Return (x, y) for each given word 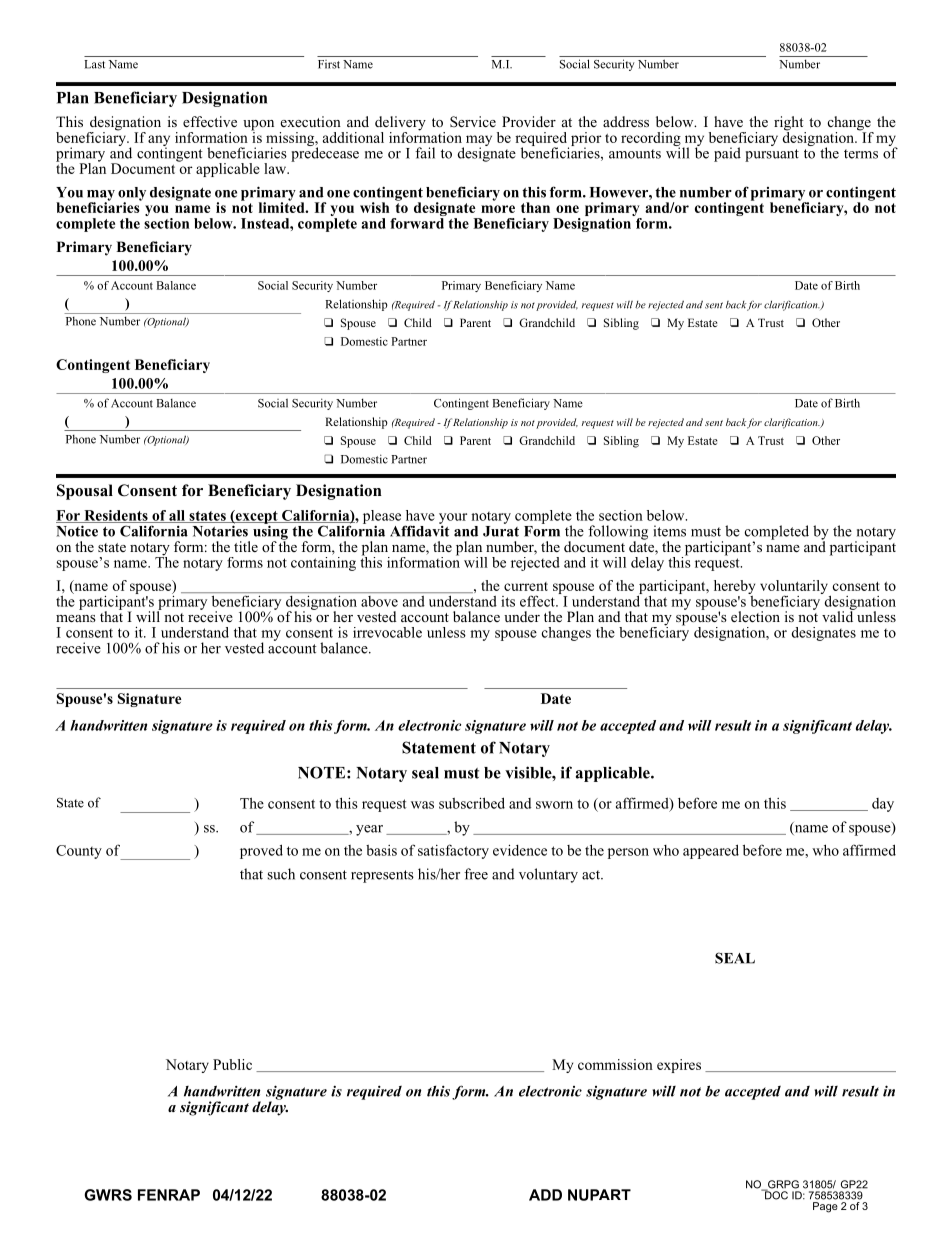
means (76, 618)
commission (615, 1064)
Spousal (85, 492)
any (159, 141)
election (755, 616)
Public (232, 1064)
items (669, 531)
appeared (711, 851)
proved (261, 851)
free (476, 874)
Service (473, 121)
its (508, 601)
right (790, 124)
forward (417, 223)
